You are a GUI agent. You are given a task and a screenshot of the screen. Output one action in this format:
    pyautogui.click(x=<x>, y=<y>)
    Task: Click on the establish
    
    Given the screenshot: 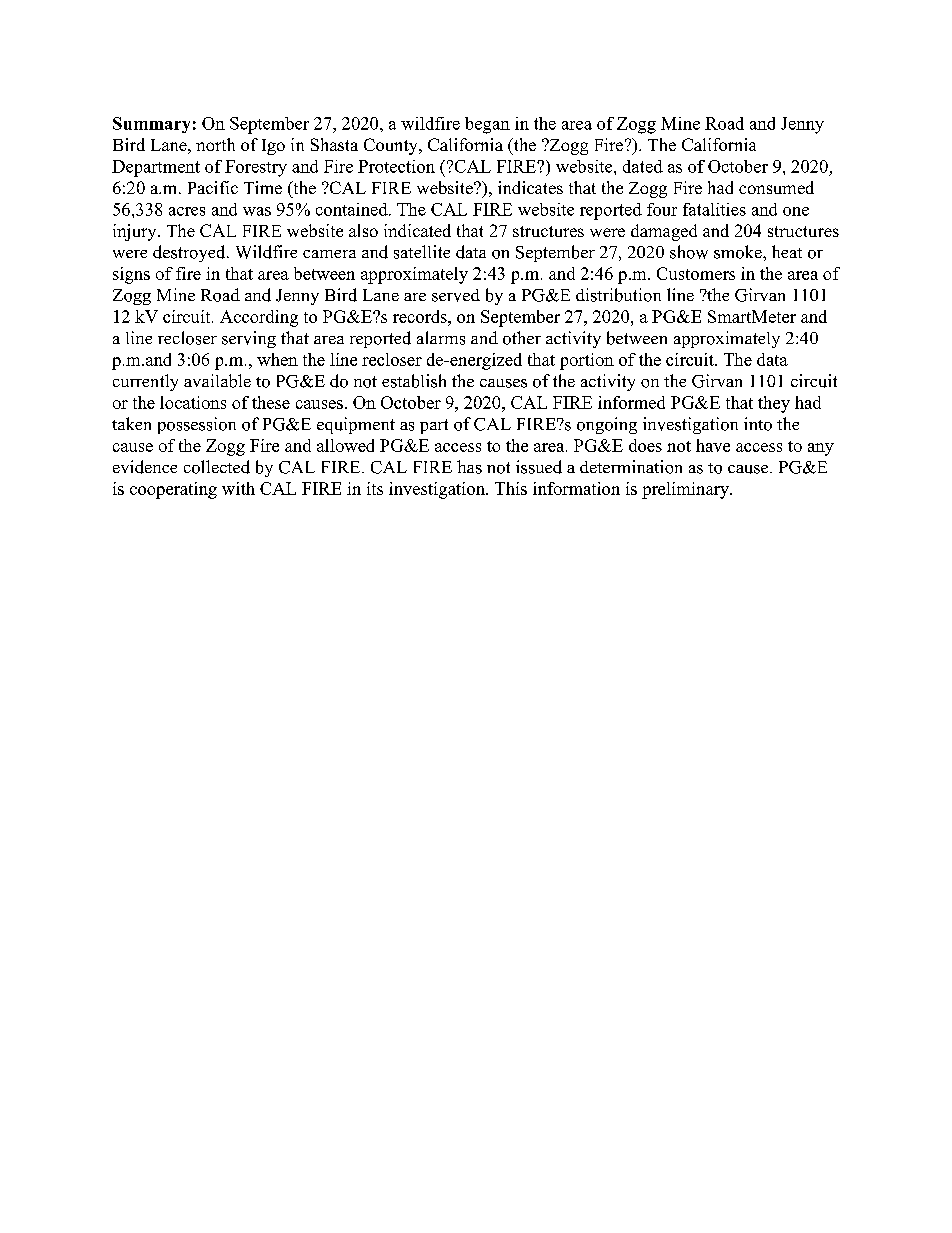 What is the action you would take?
    pyautogui.click(x=414, y=381)
